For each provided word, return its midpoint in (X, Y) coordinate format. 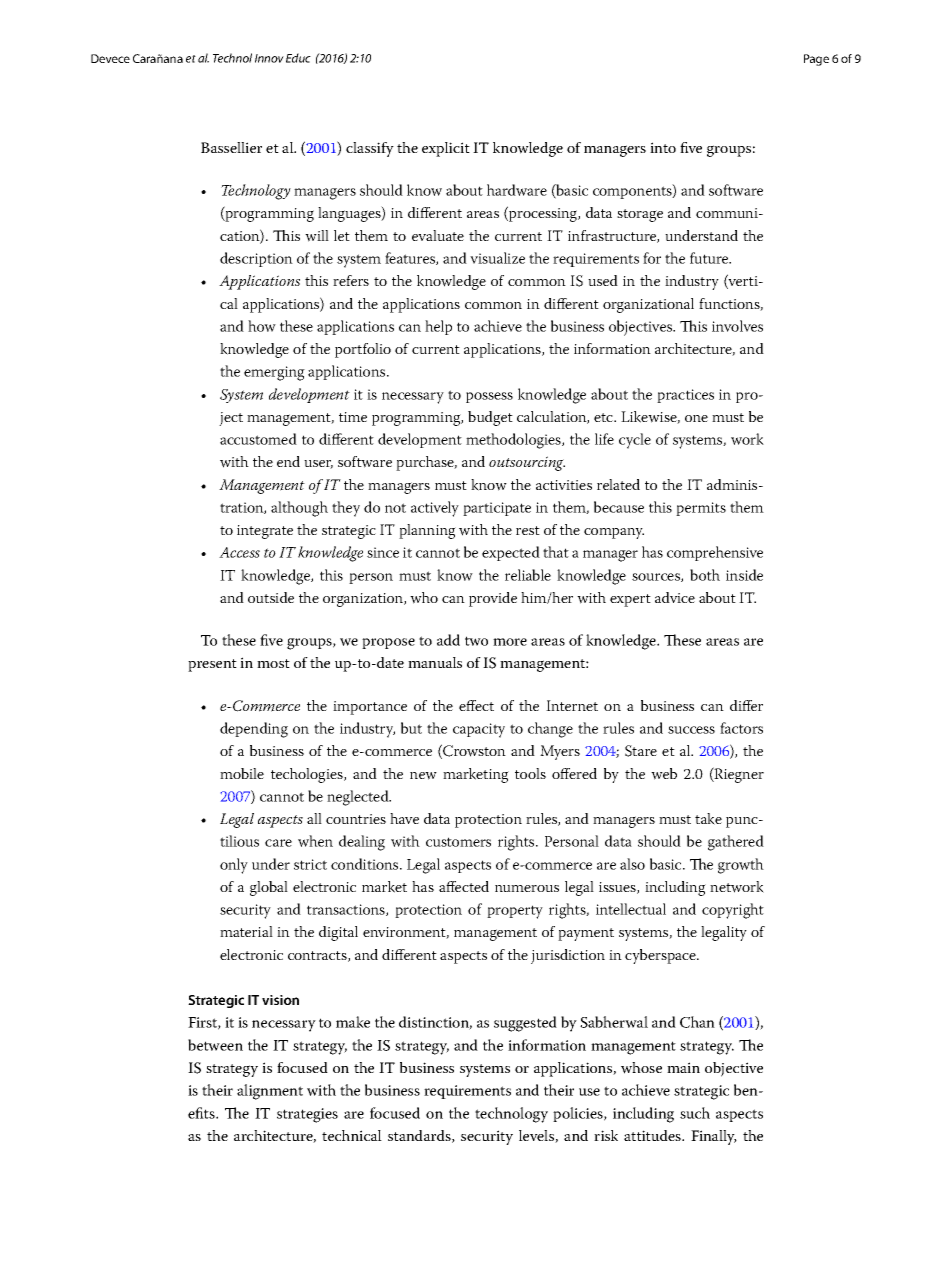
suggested (525, 1024)
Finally (714, 1137)
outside (271, 597)
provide (493, 599)
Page (816, 60)
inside (744, 575)
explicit (446, 149)
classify (370, 149)
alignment (270, 1092)
